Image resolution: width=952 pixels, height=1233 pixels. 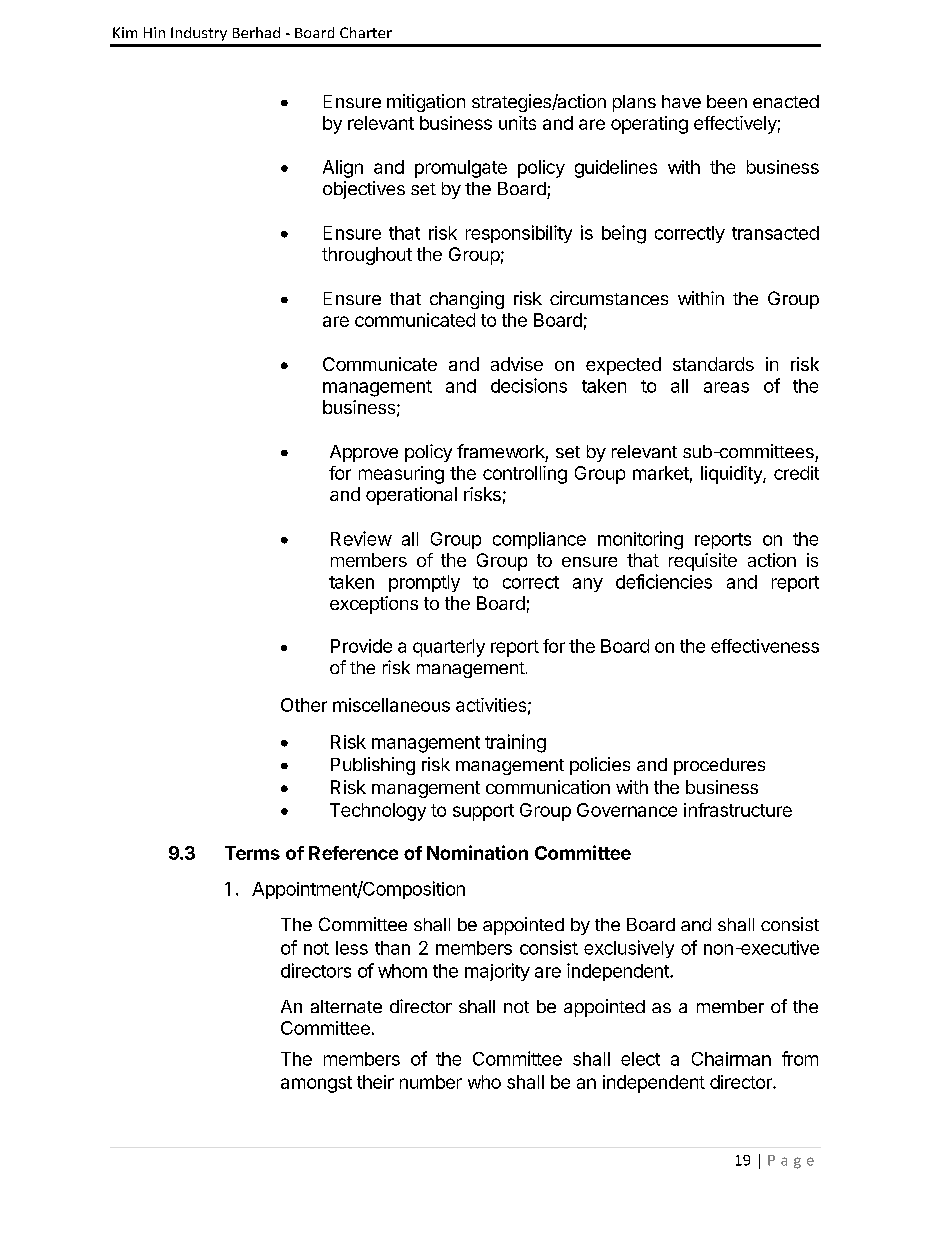 What do you see at coordinates (431, 1082) in the page?
I see `number` at bounding box center [431, 1082].
